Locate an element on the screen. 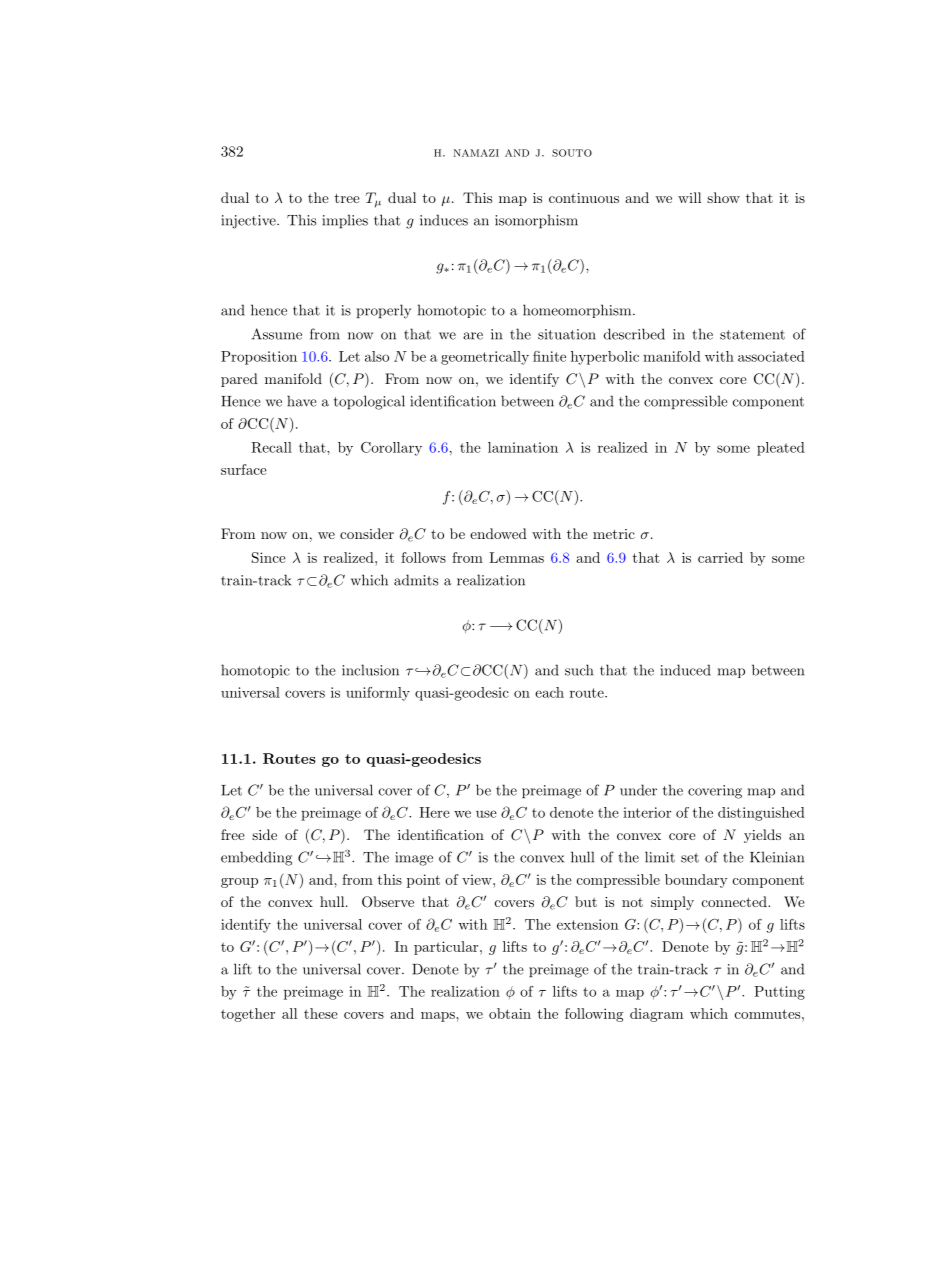 Image resolution: width=952 pixels, height=1277 pixels. these is located at coordinates (321, 1013).
